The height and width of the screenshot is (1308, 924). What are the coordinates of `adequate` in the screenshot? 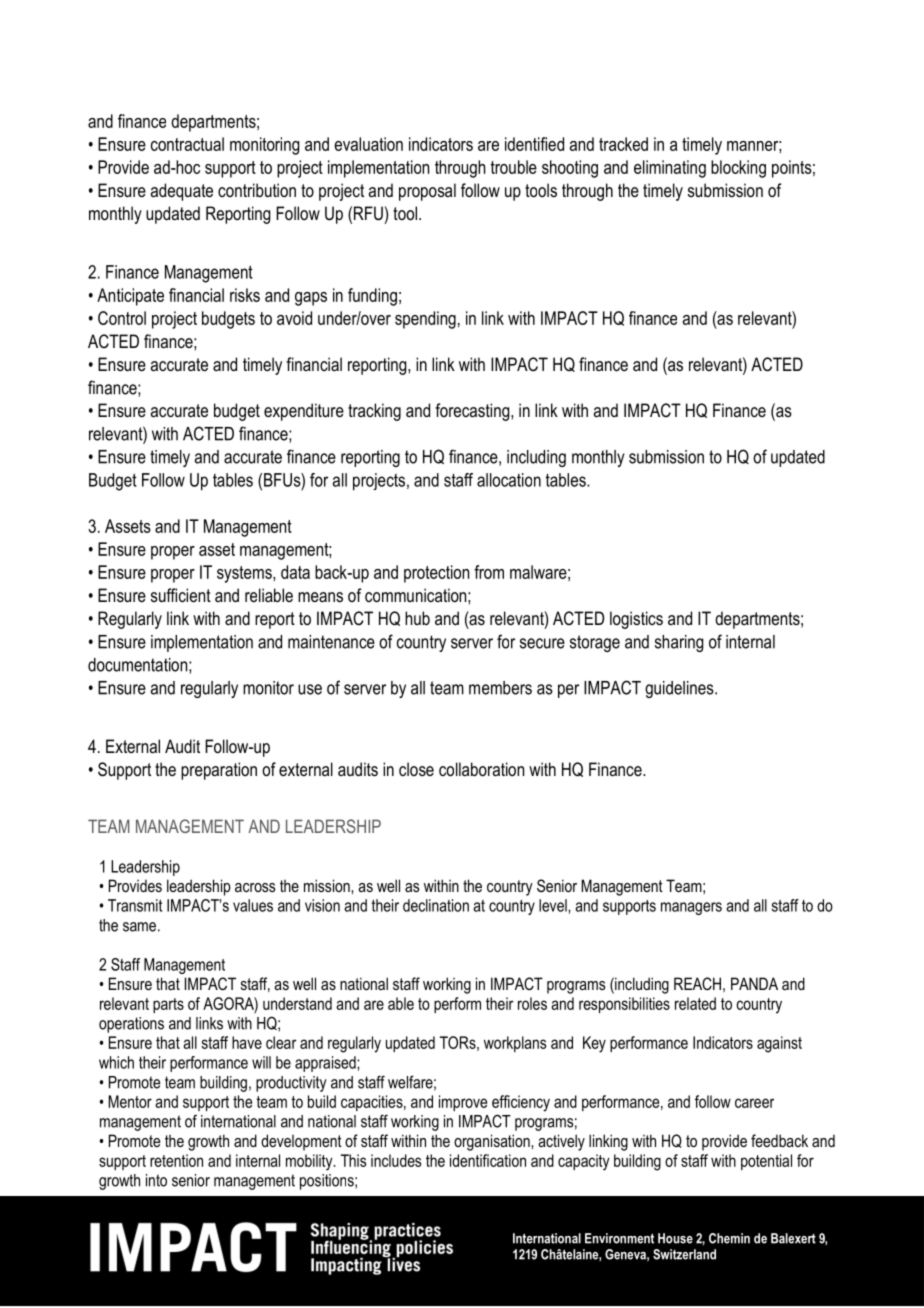 It's located at (182, 192).
